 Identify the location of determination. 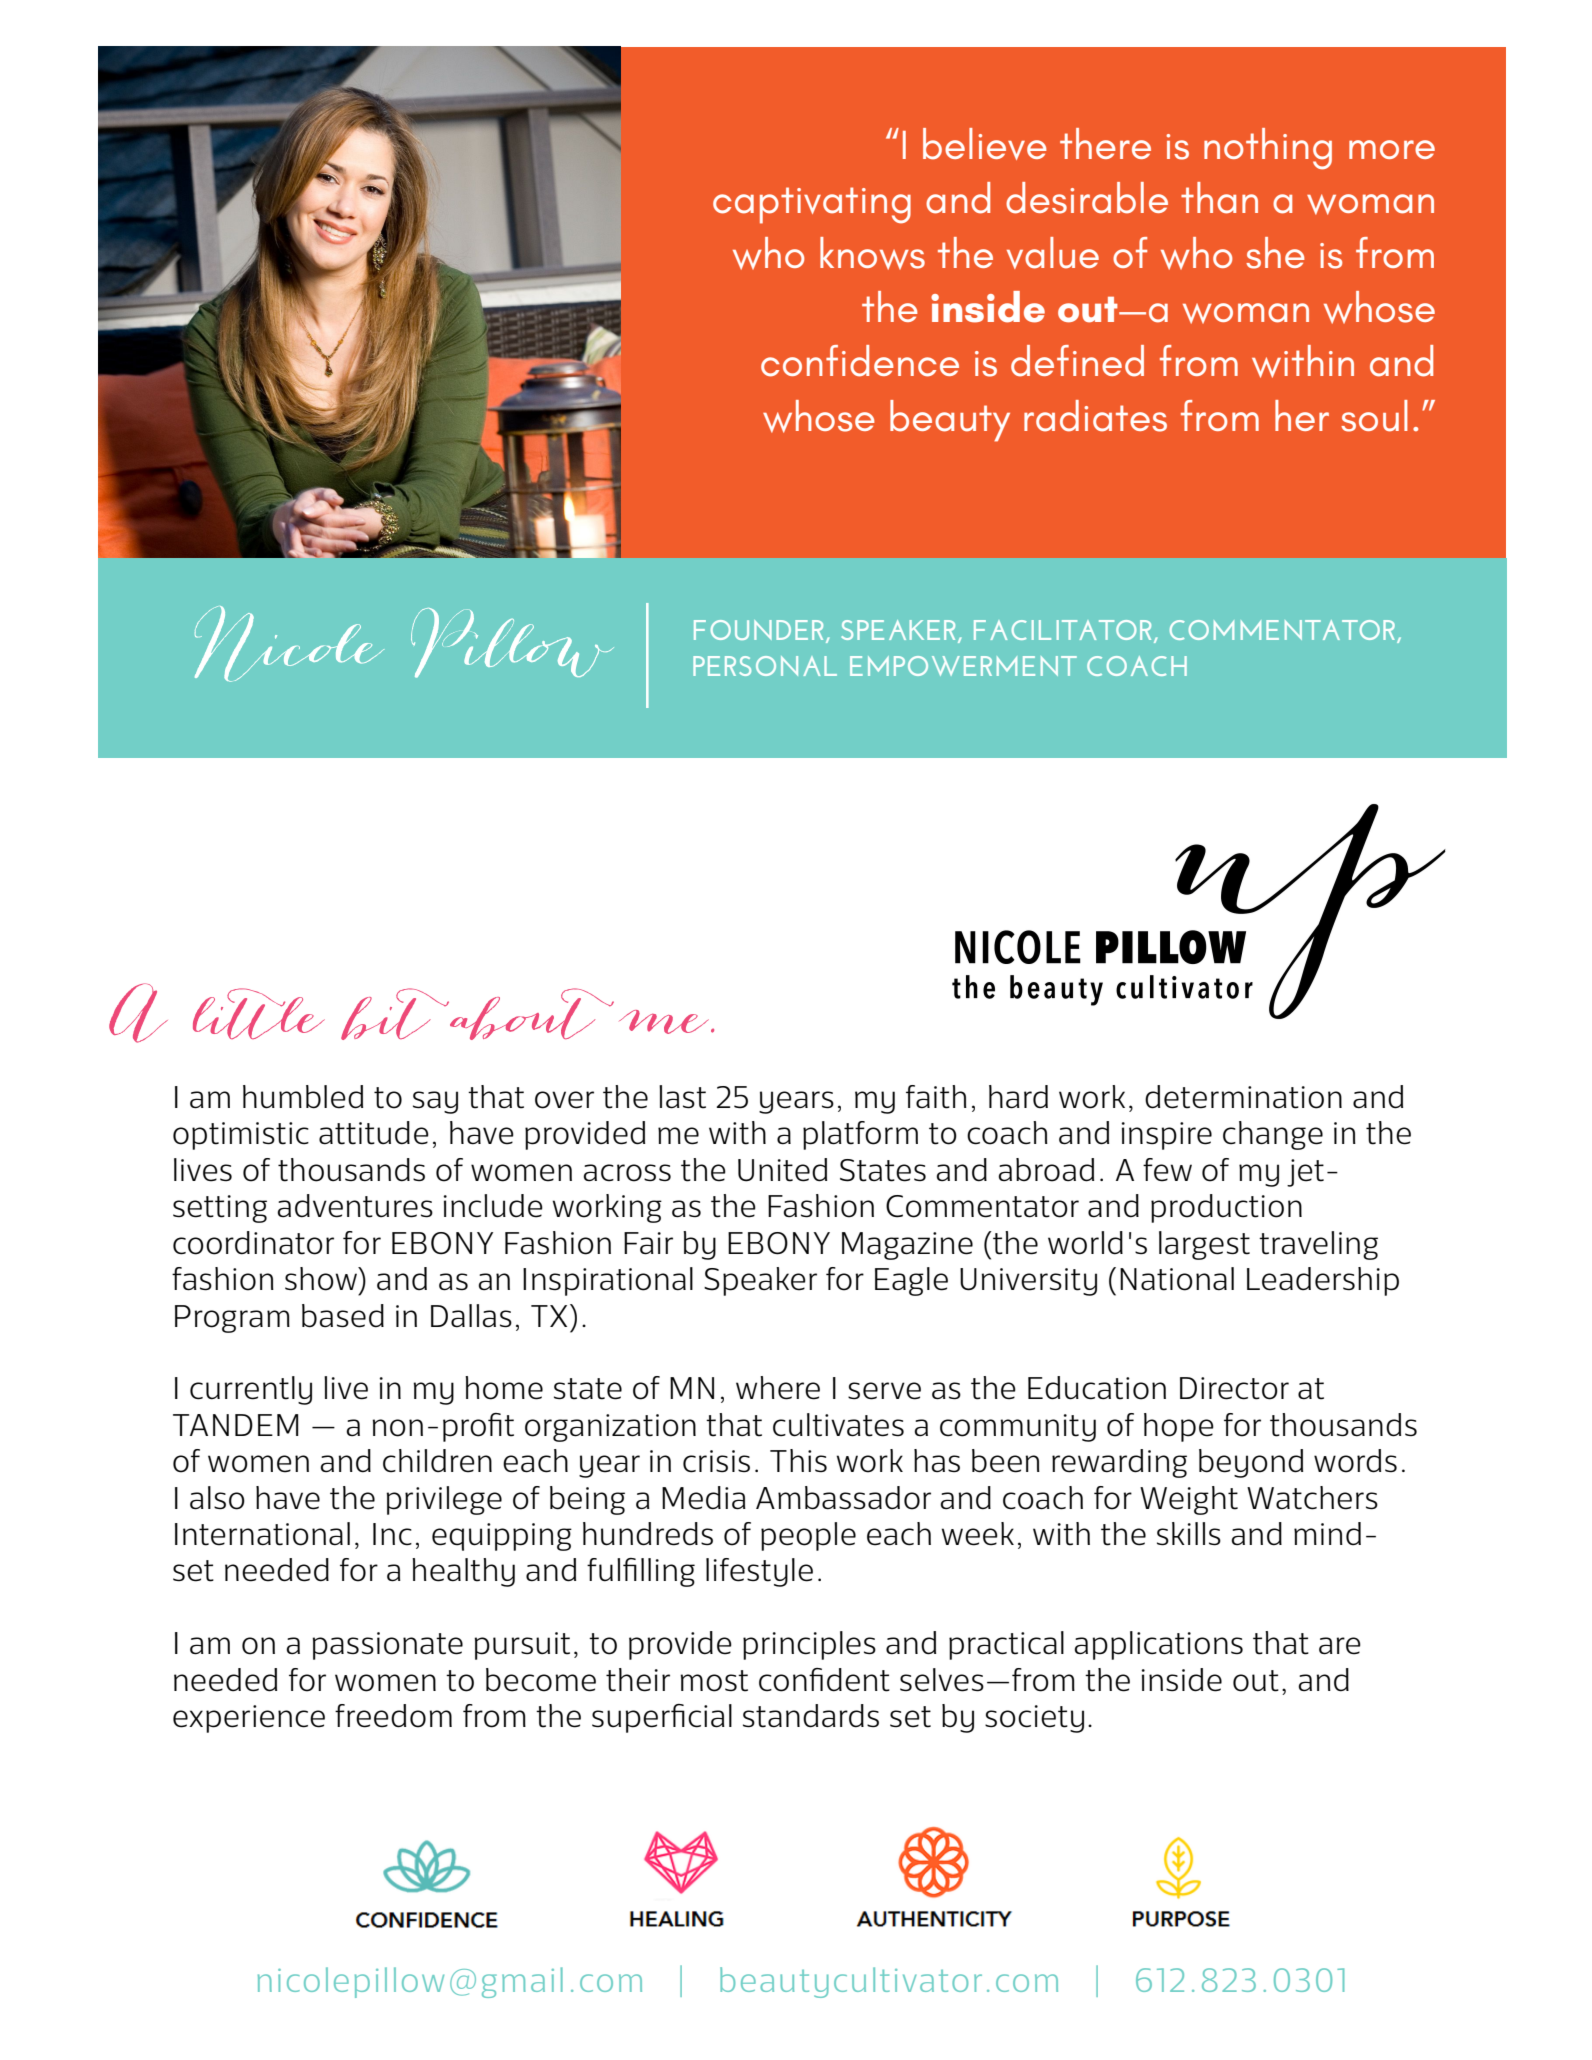
(1243, 1097).
